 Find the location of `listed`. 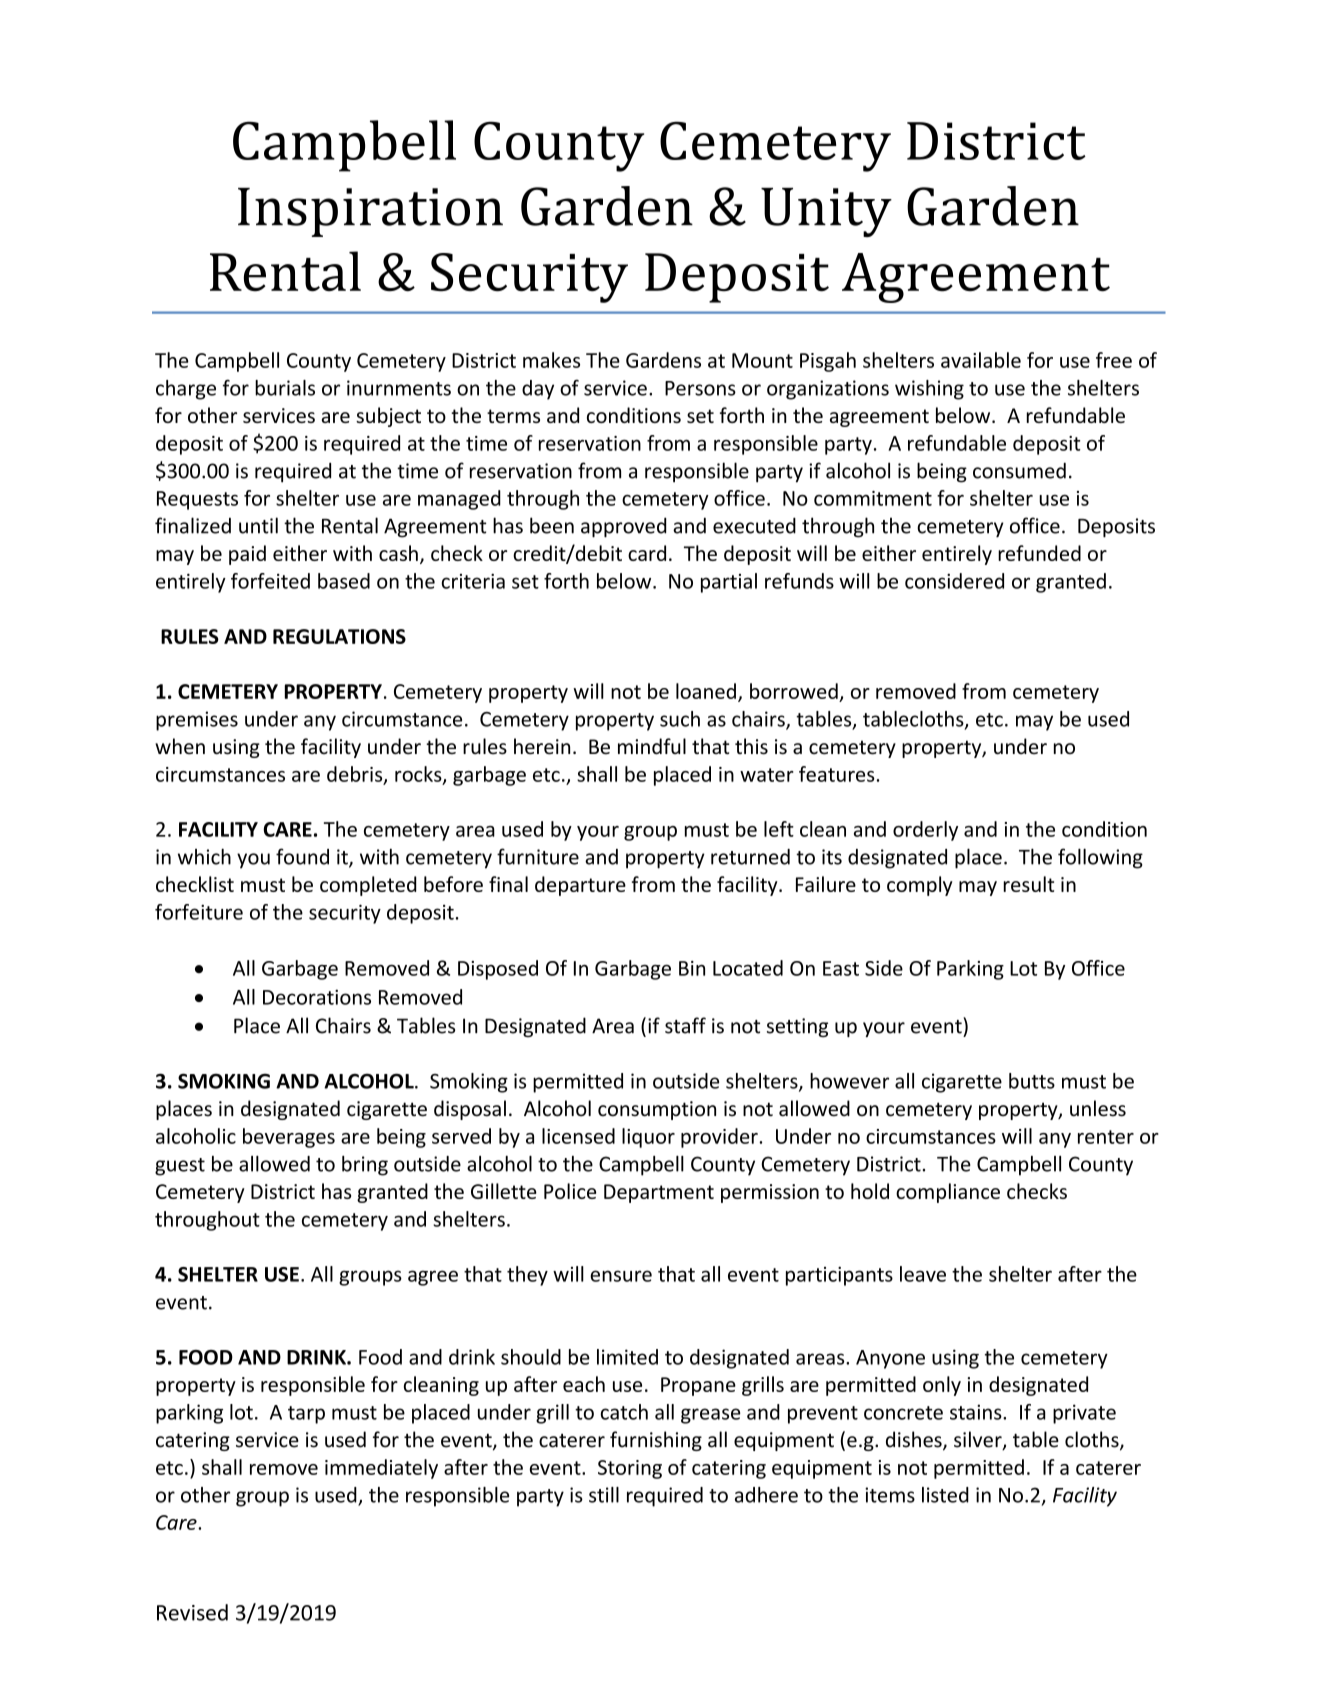

listed is located at coordinates (945, 1495).
